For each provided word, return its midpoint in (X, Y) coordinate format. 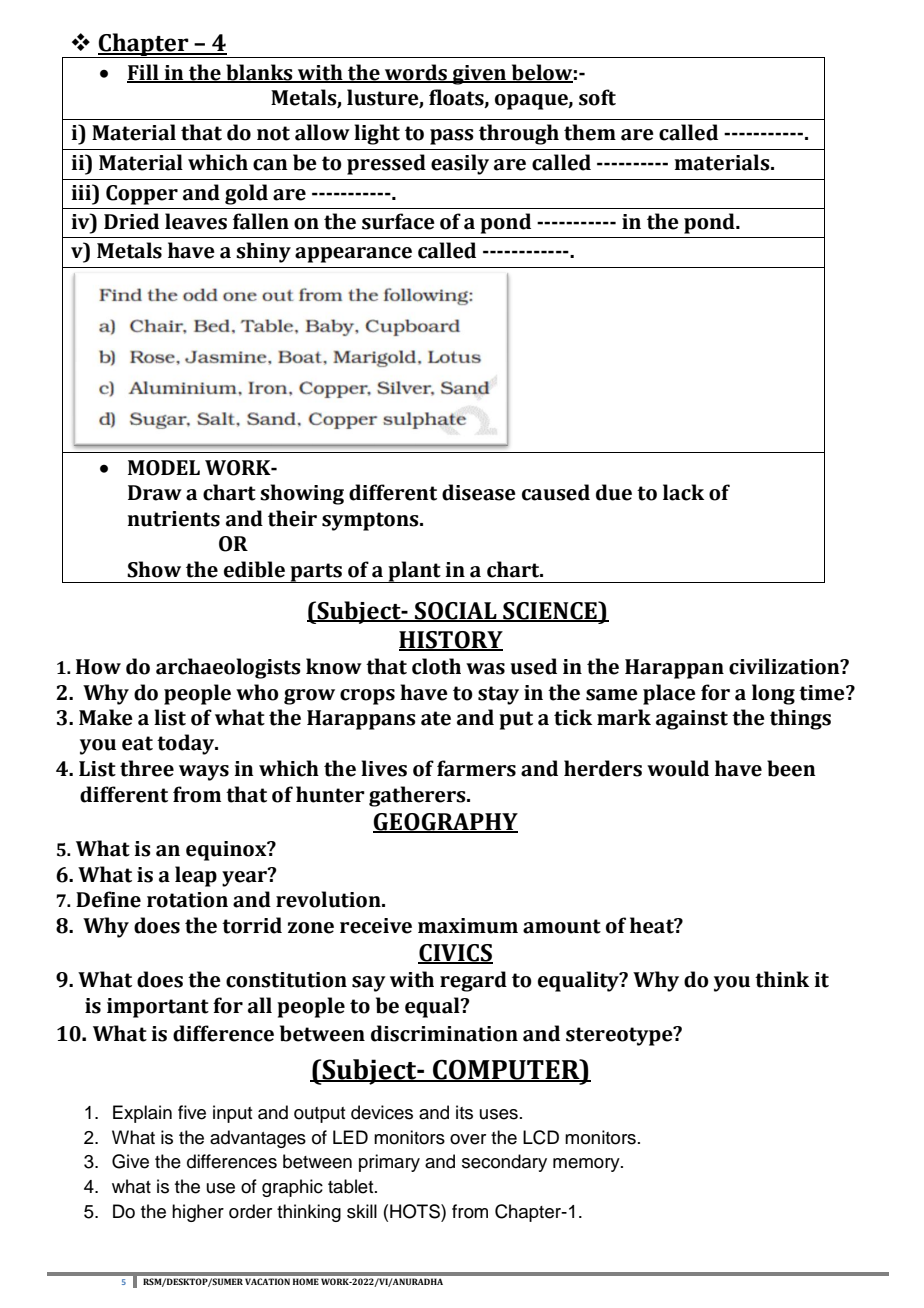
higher (198, 1213)
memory (587, 1165)
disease (479, 492)
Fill (144, 73)
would (678, 768)
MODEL (164, 468)
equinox (227, 851)
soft (597, 97)
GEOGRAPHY (445, 823)
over (468, 1139)
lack (683, 492)
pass (452, 137)
